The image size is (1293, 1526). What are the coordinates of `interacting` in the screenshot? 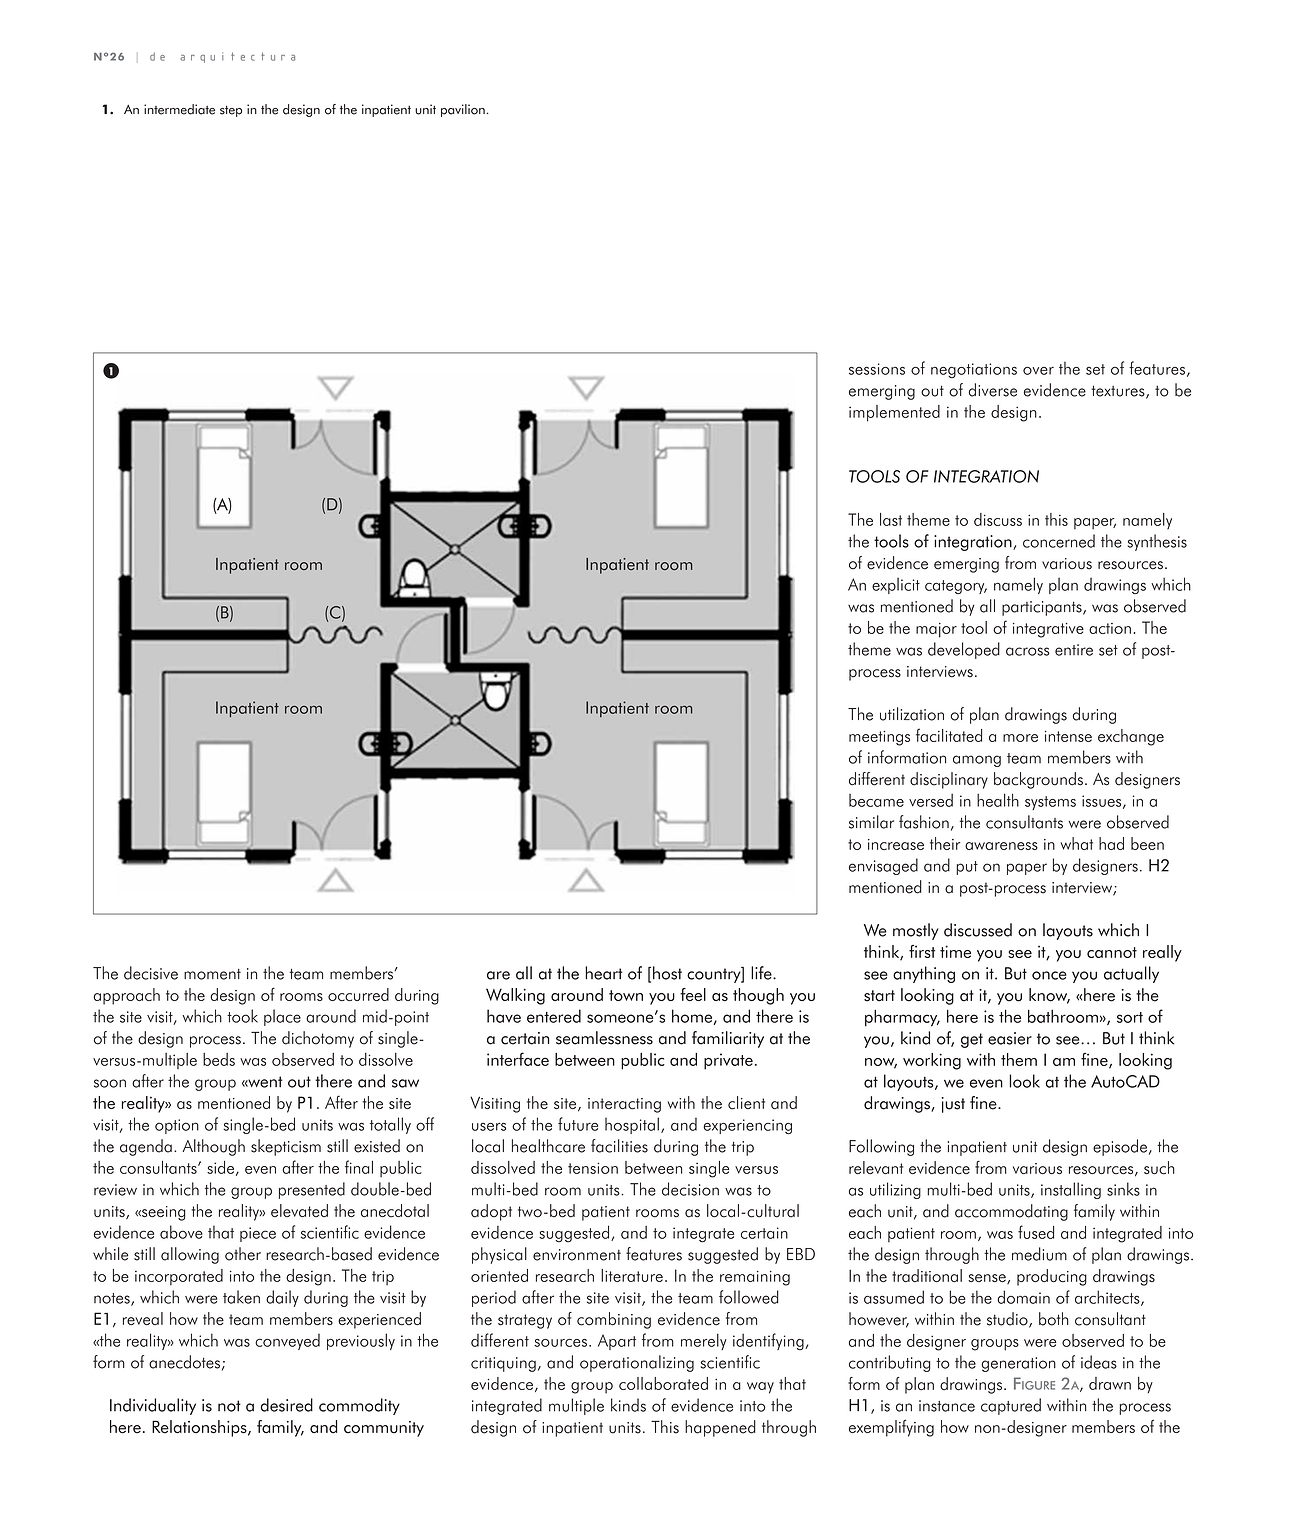 It's located at (624, 1105).
